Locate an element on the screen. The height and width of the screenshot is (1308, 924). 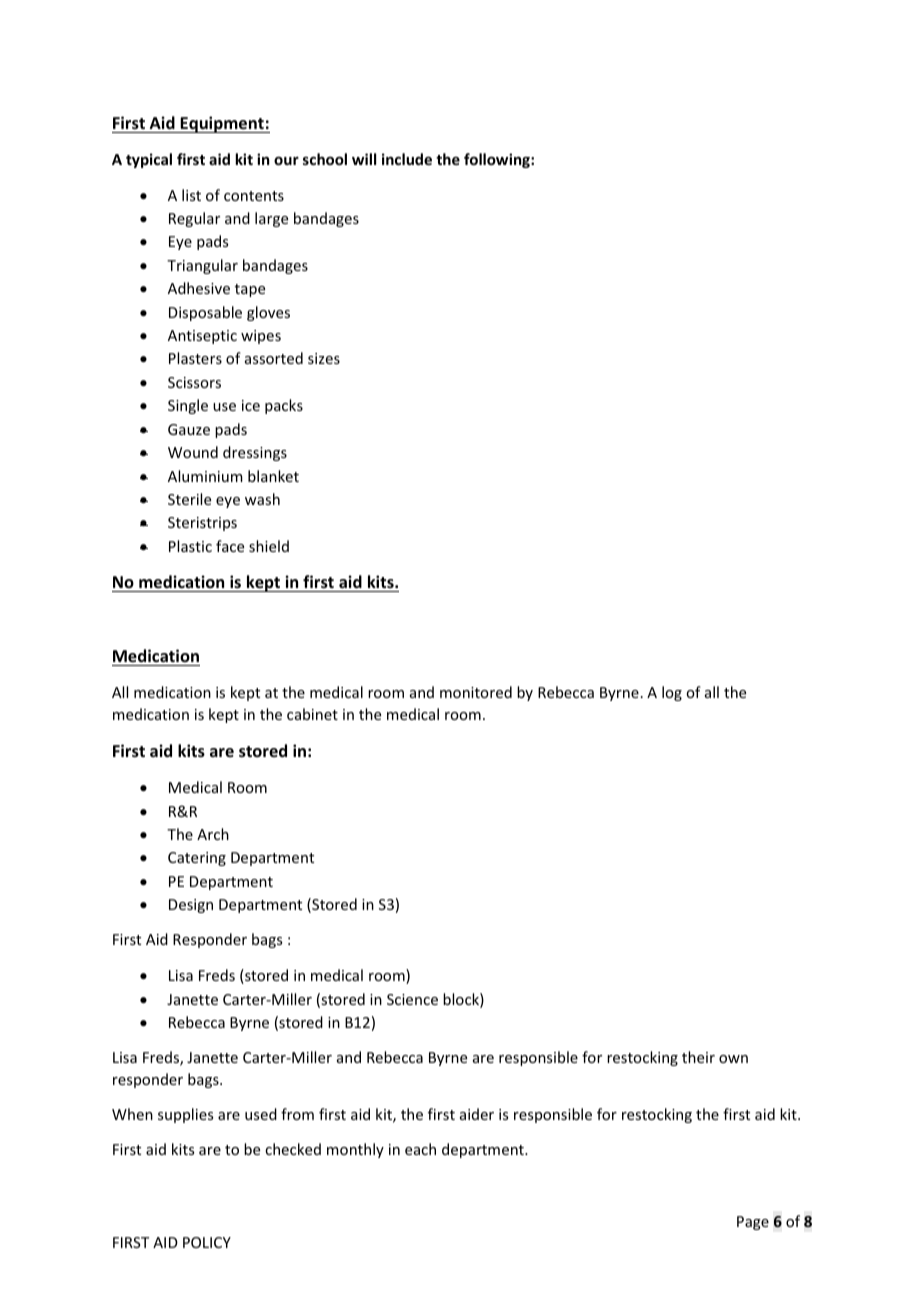
Page is located at coordinates (753, 1223).
